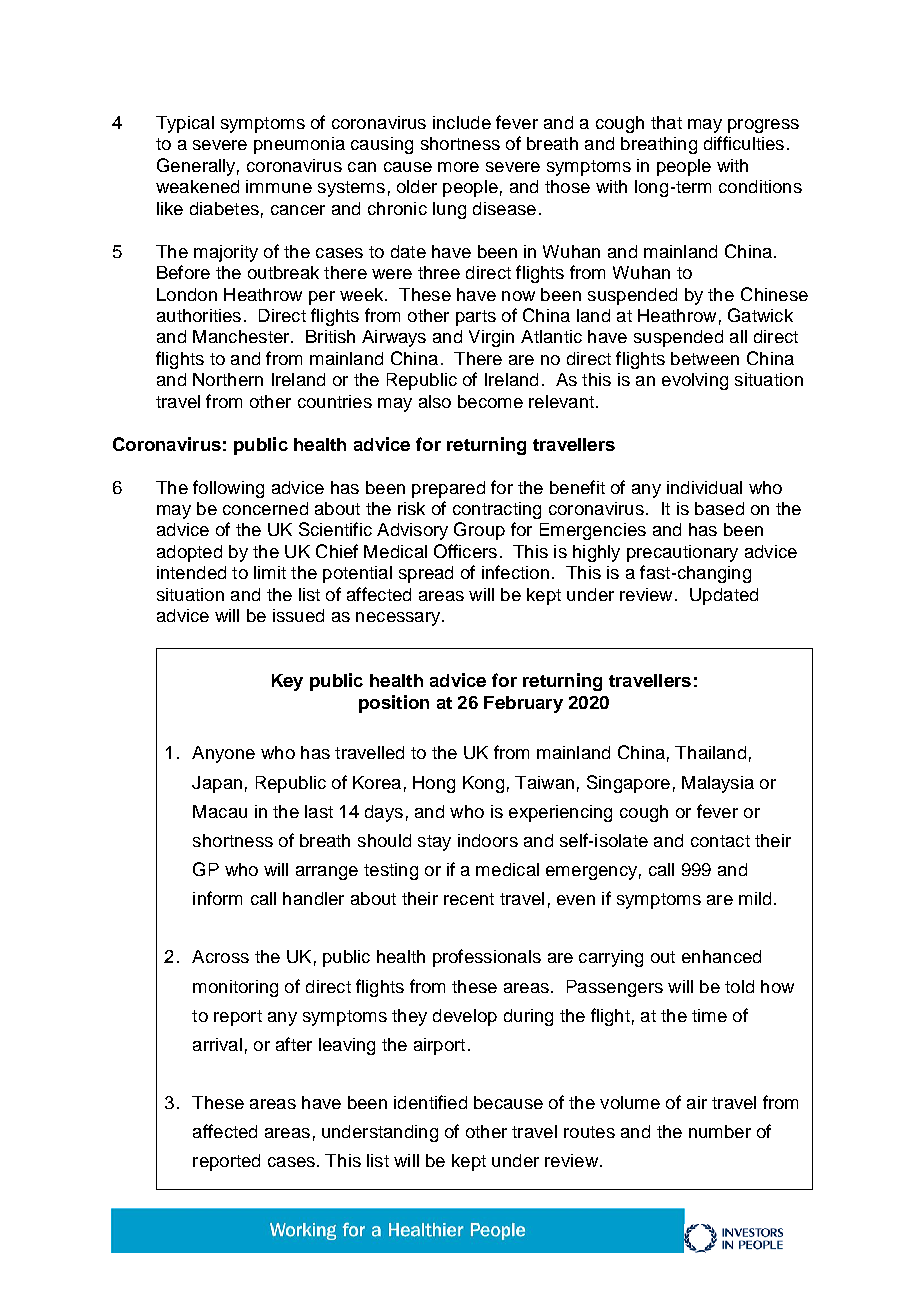 This document has width=924, height=1308. I want to click on indoors, so click(488, 840).
